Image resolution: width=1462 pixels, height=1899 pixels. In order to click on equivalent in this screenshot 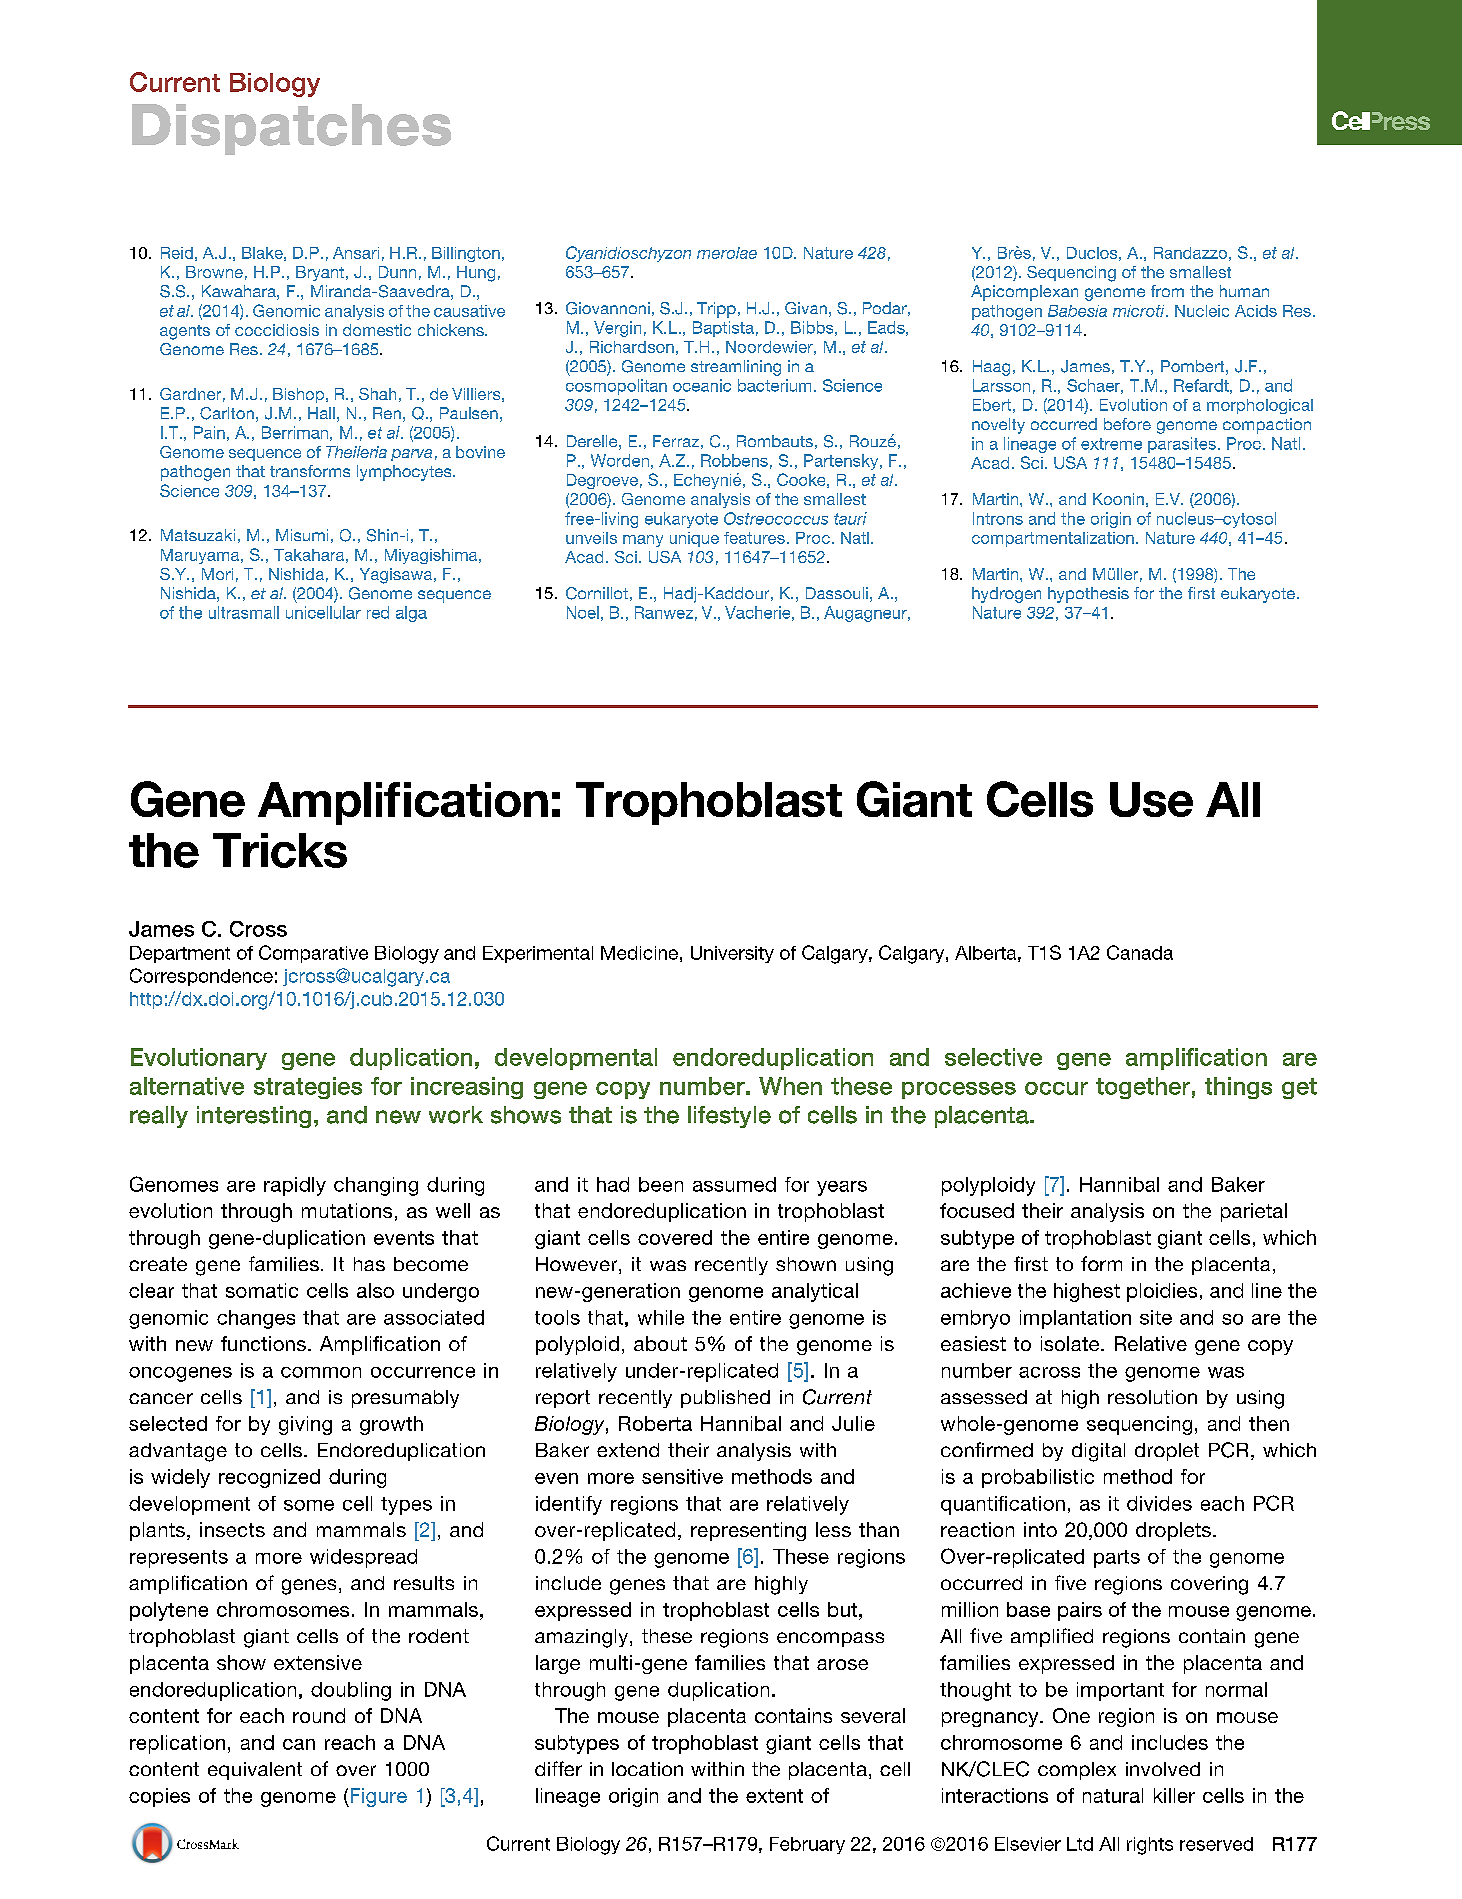, I will do `click(255, 1771)`.
